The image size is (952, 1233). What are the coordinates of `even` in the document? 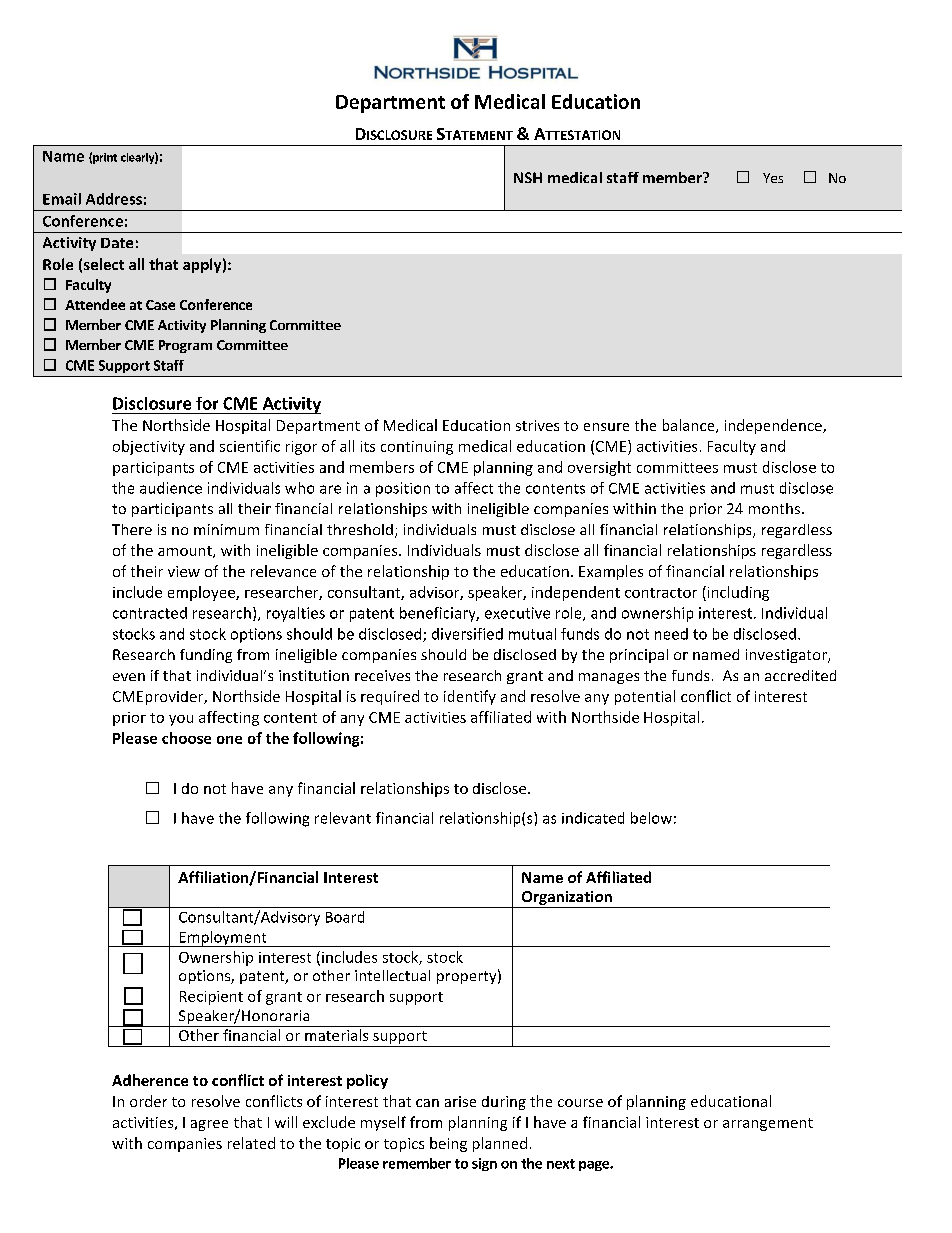 It's located at (129, 677).
